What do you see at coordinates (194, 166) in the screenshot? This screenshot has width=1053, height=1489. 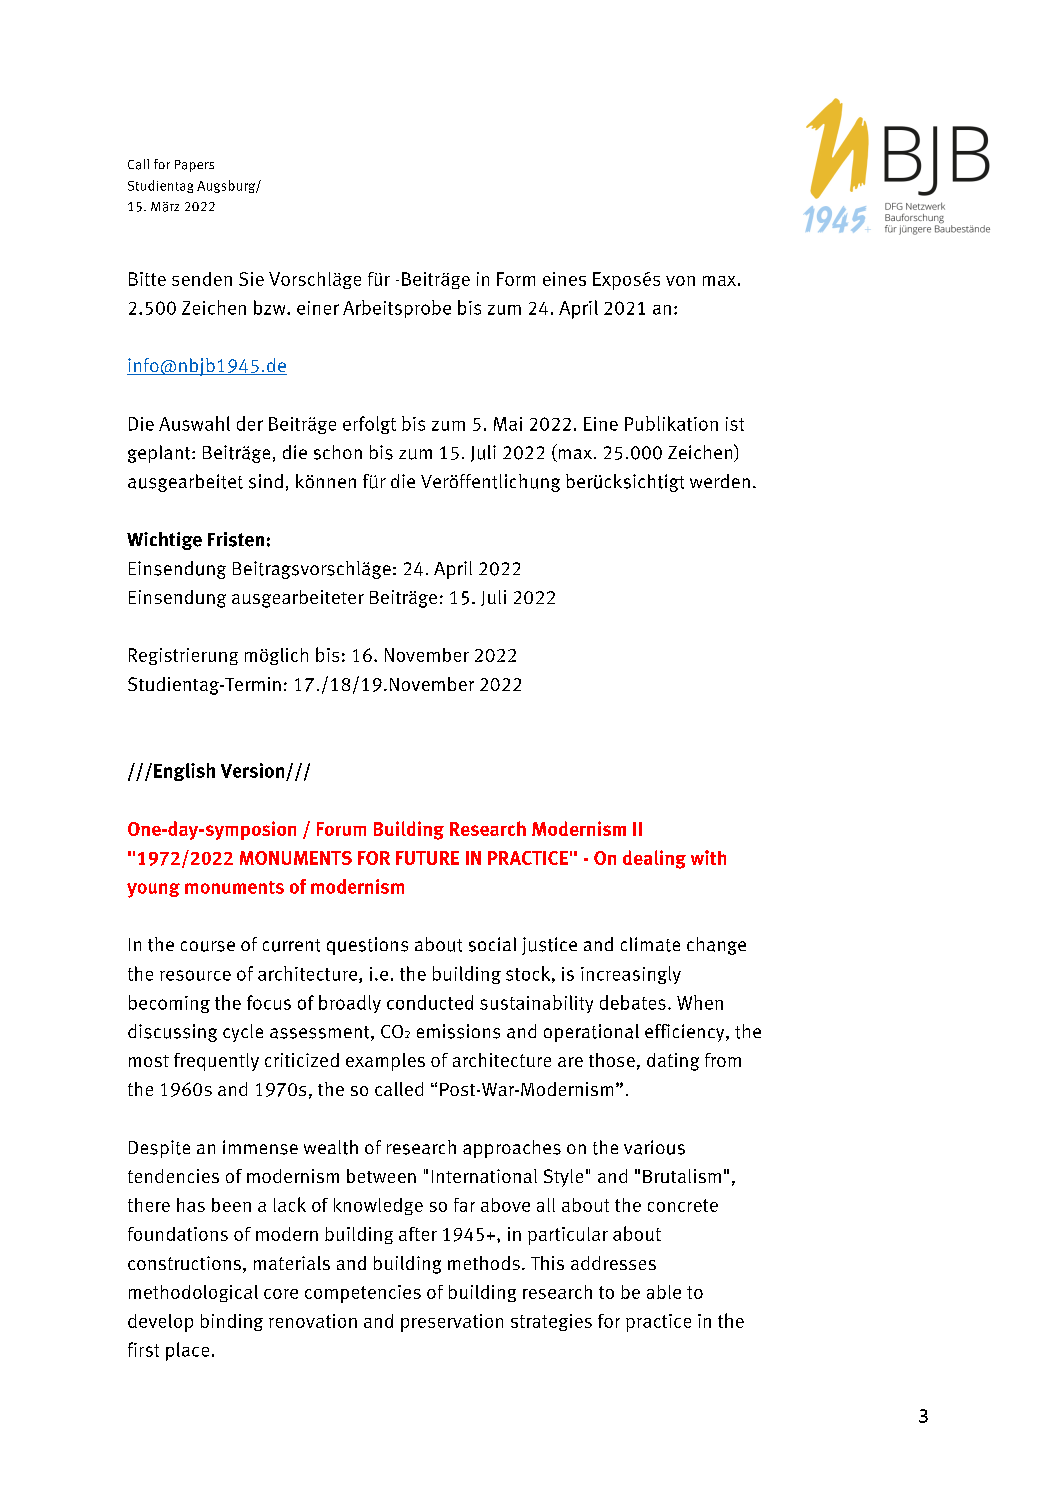 I see `Papers` at bounding box center [194, 166].
